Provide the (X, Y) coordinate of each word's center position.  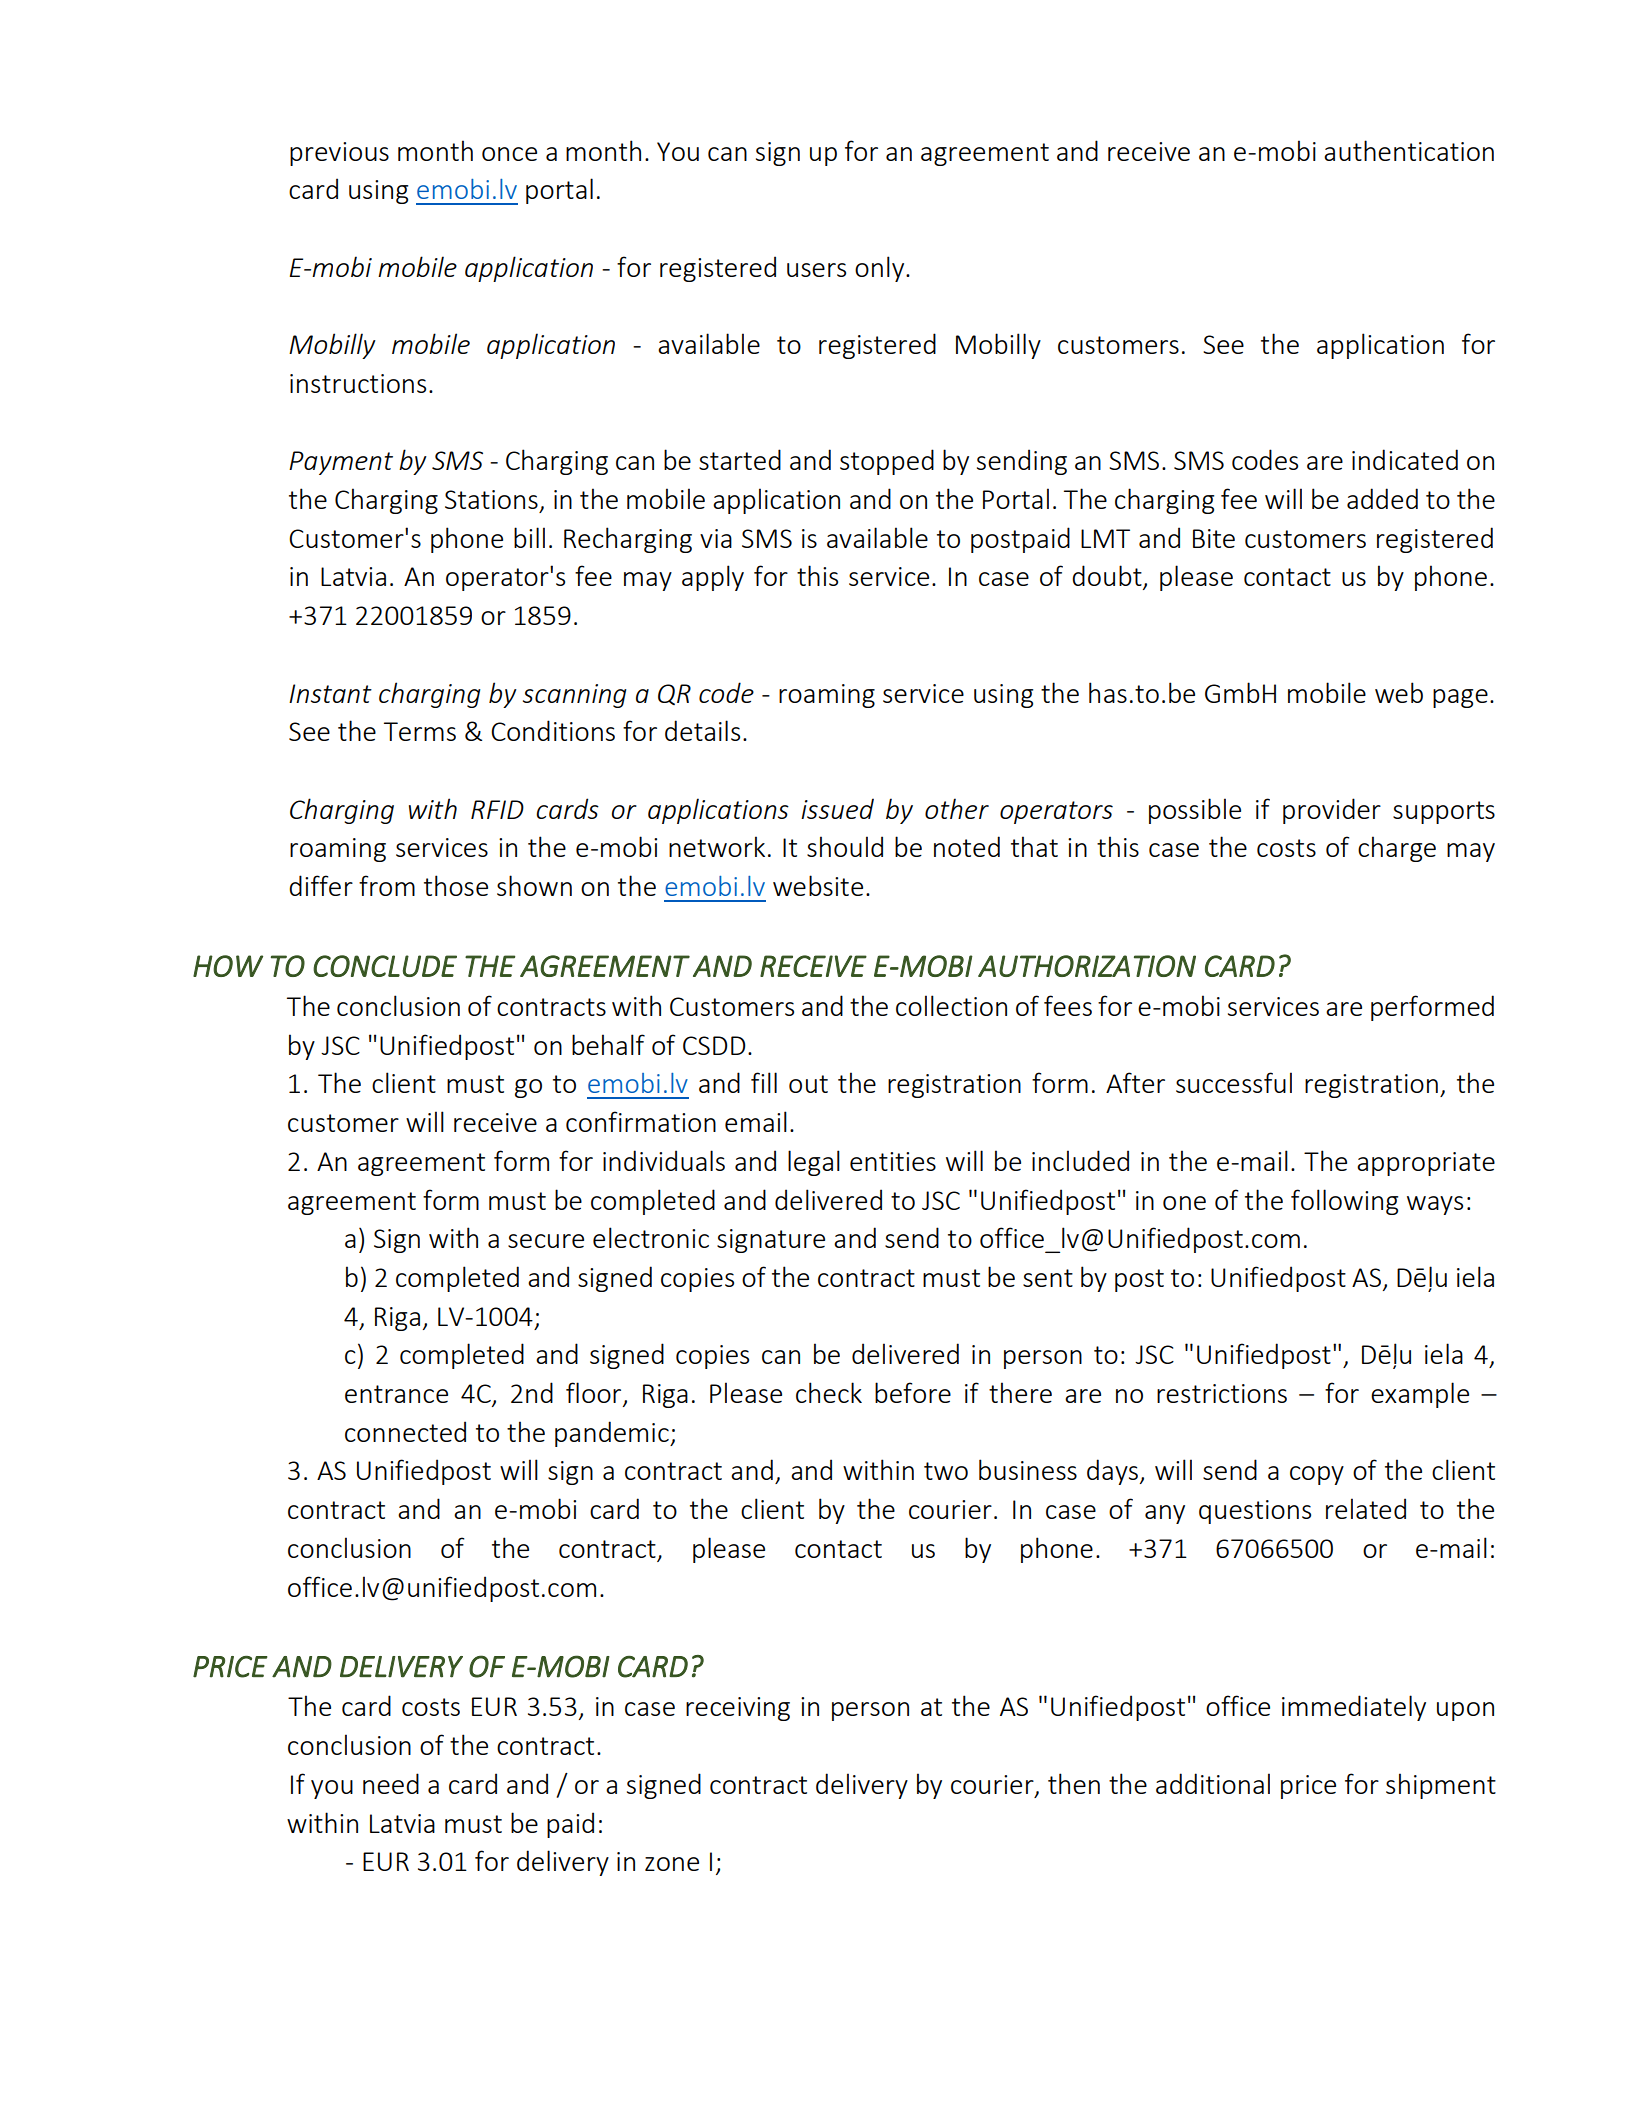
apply (713, 578)
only (881, 269)
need (391, 1783)
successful (1234, 1082)
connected (405, 1431)
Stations (491, 499)
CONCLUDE (385, 966)
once (509, 154)
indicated (1405, 459)
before (913, 1392)
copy (1317, 1475)
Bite (1214, 538)
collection (951, 1005)
